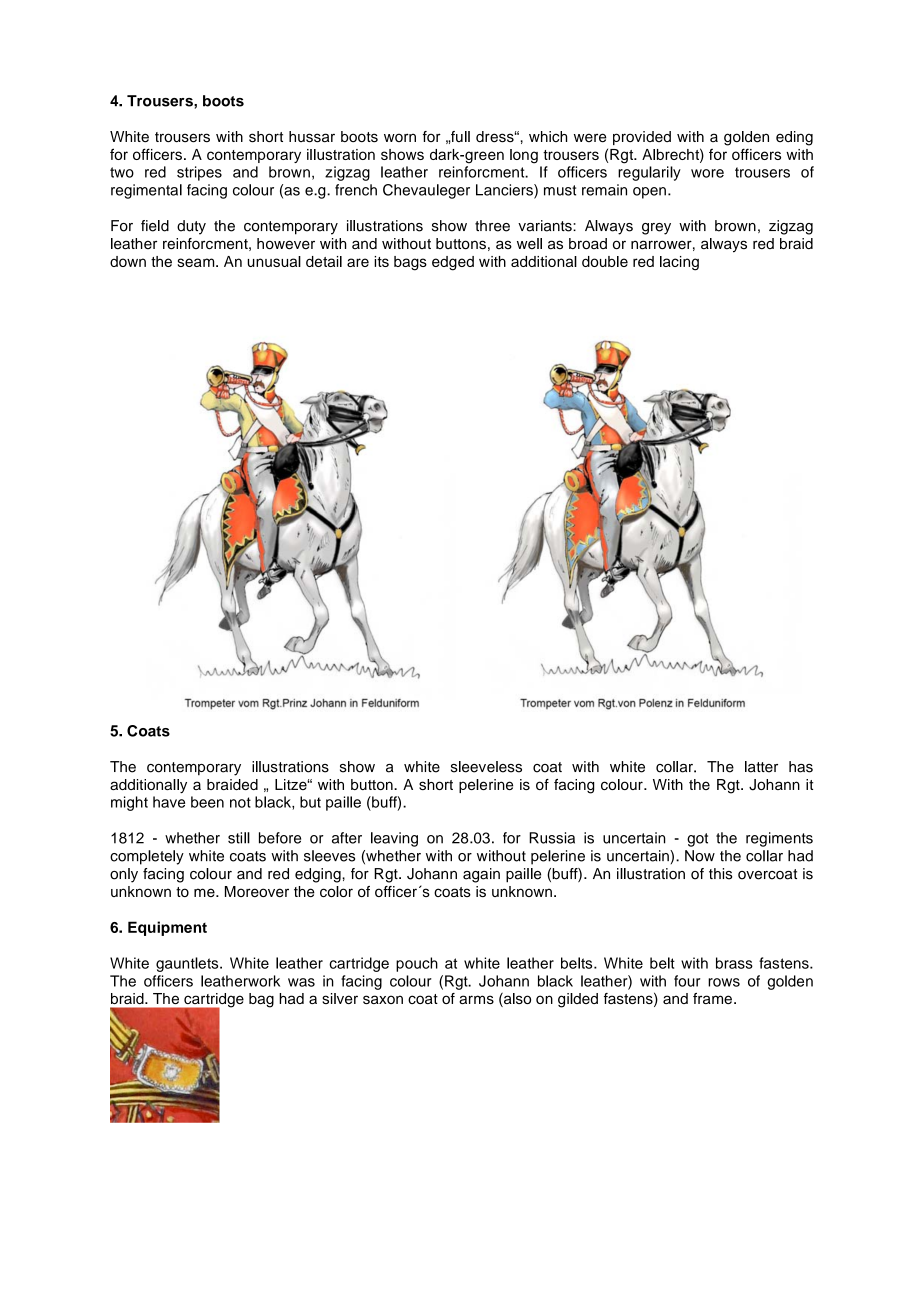  I want to click on arms, so click(476, 999).
